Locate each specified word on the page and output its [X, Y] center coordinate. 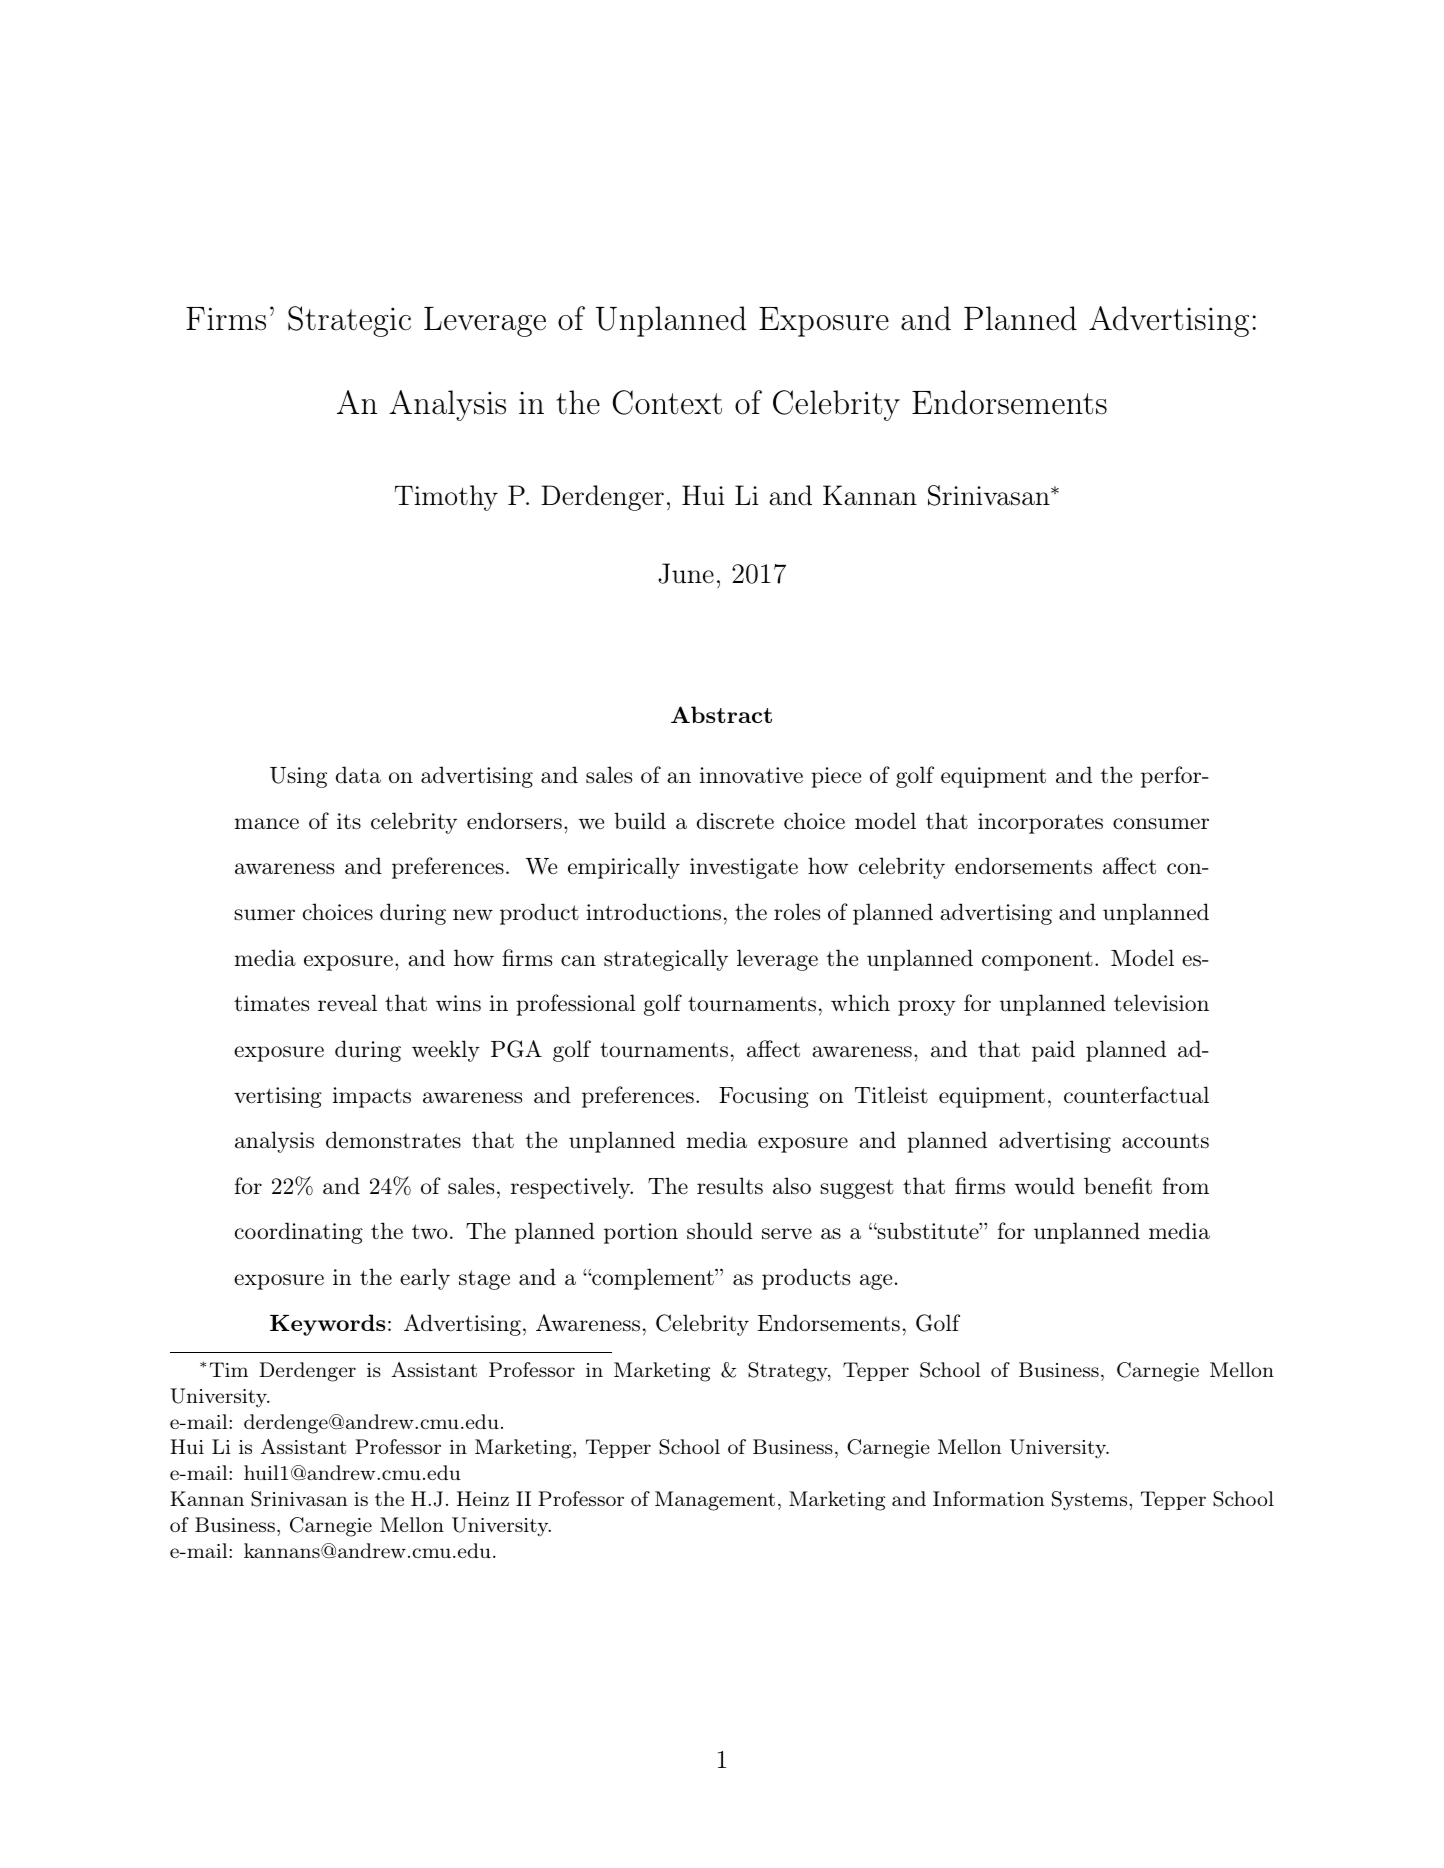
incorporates [1040, 823]
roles [797, 912]
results [730, 1186]
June [686, 573]
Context [667, 402]
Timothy [446, 498]
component [1037, 961]
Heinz [483, 1498]
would [1044, 1186]
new [473, 915]
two [430, 1231]
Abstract [721, 714]
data [358, 775]
